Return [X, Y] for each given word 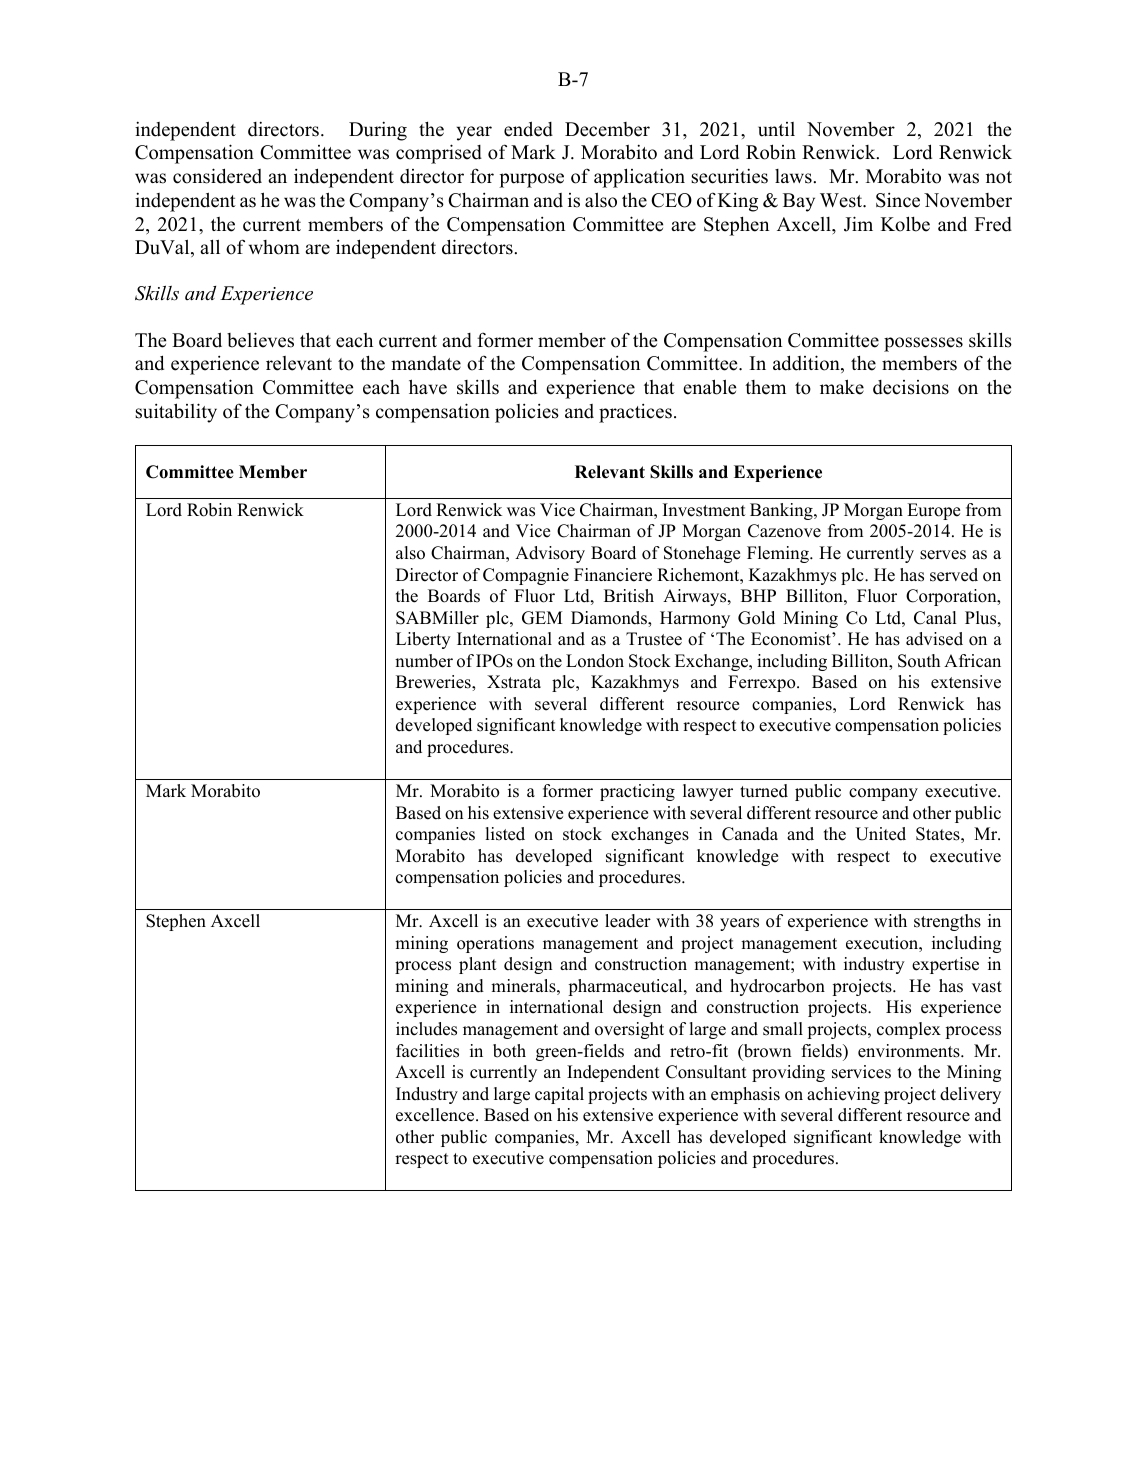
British [629, 596]
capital [559, 1095]
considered [217, 176]
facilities [427, 1051]
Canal [935, 618]
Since [898, 200]
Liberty [423, 640]
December [607, 129]
